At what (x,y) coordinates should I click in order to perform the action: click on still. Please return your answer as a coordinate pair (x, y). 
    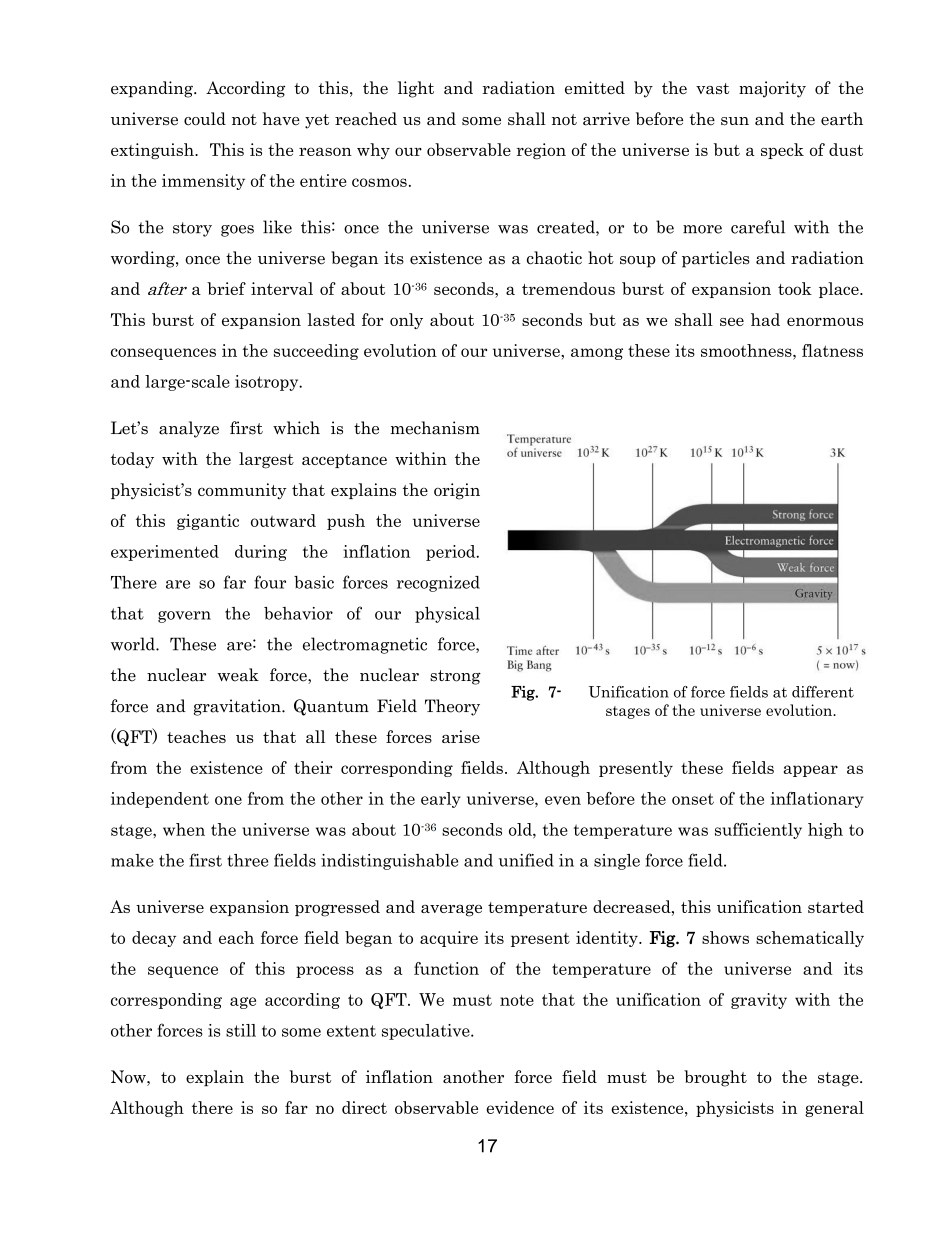
    Looking at the image, I should click on (241, 1030).
